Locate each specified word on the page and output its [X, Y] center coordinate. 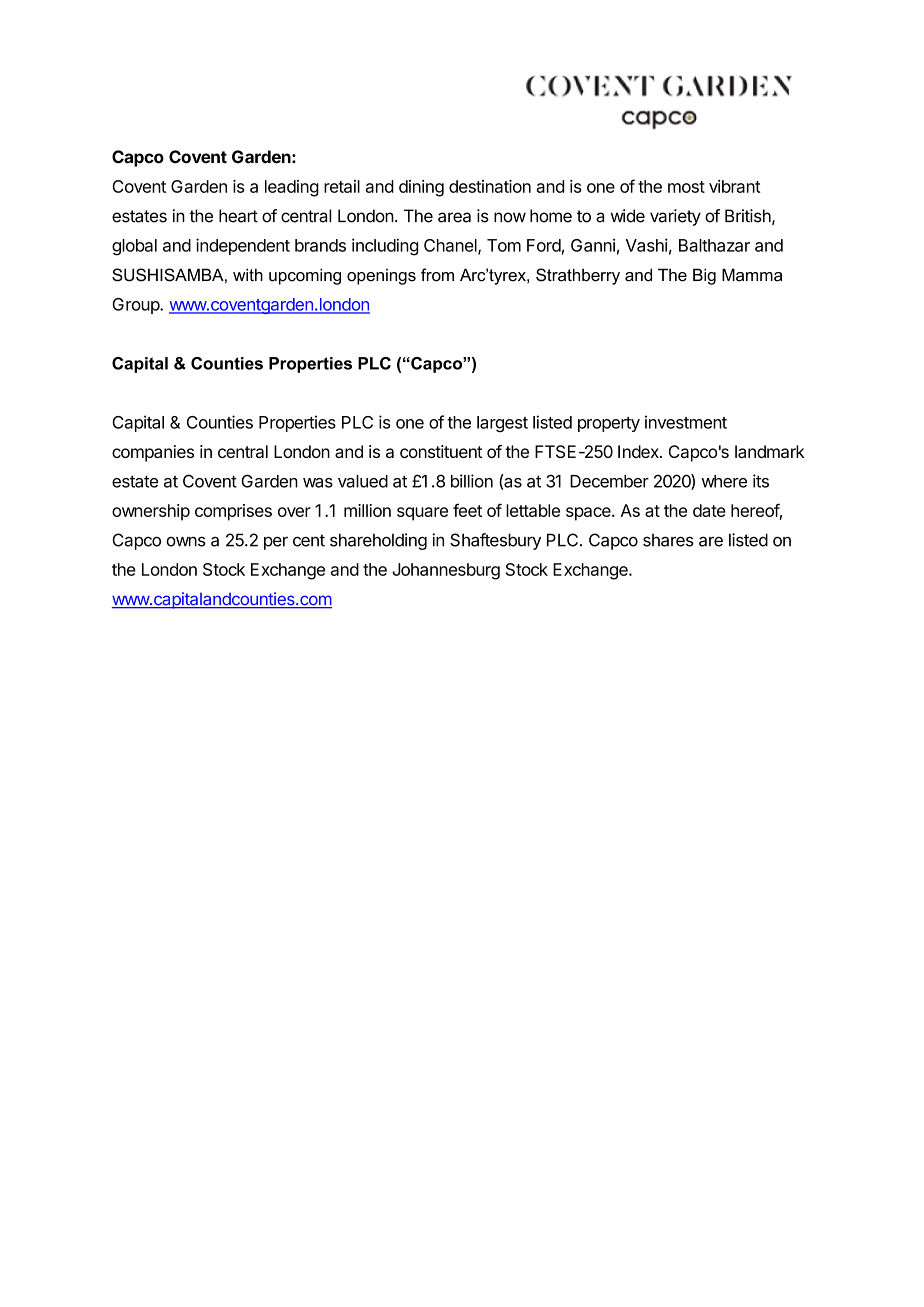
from [437, 275]
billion [472, 481]
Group [136, 306]
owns [186, 541]
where [724, 481]
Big [704, 276]
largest [502, 424]
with [248, 274]
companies [153, 453]
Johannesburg [446, 571]
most [686, 187]
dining [421, 188]
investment [686, 422]
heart [238, 216]
